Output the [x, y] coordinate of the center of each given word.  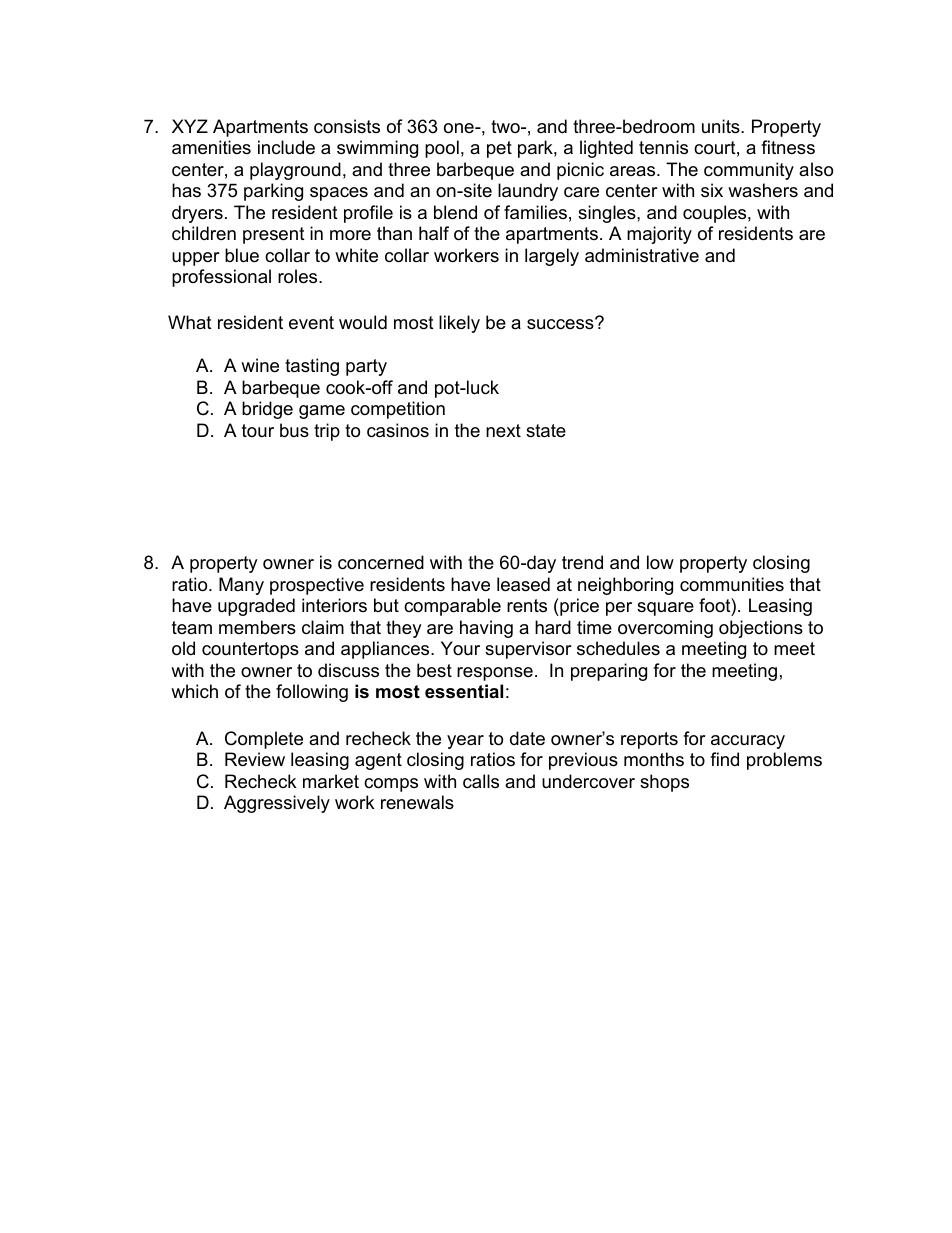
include [286, 147]
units [722, 126]
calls [481, 781]
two [506, 126]
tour [258, 430]
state [546, 430]
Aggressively [277, 804]
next [503, 430]
